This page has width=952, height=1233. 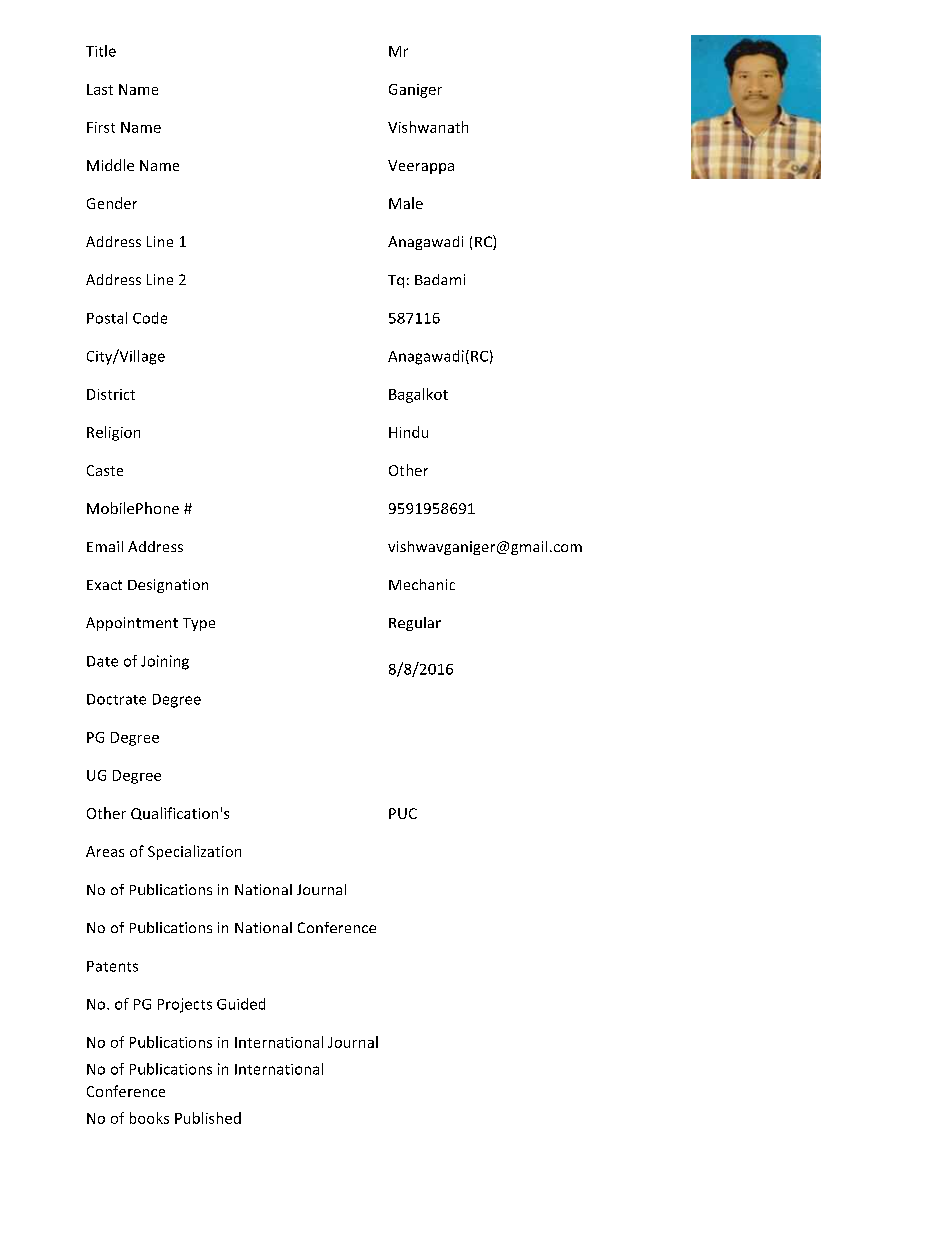 What do you see at coordinates (422, 584) in the page?
I see `Mechanic` at bounding box center [422, 584].
